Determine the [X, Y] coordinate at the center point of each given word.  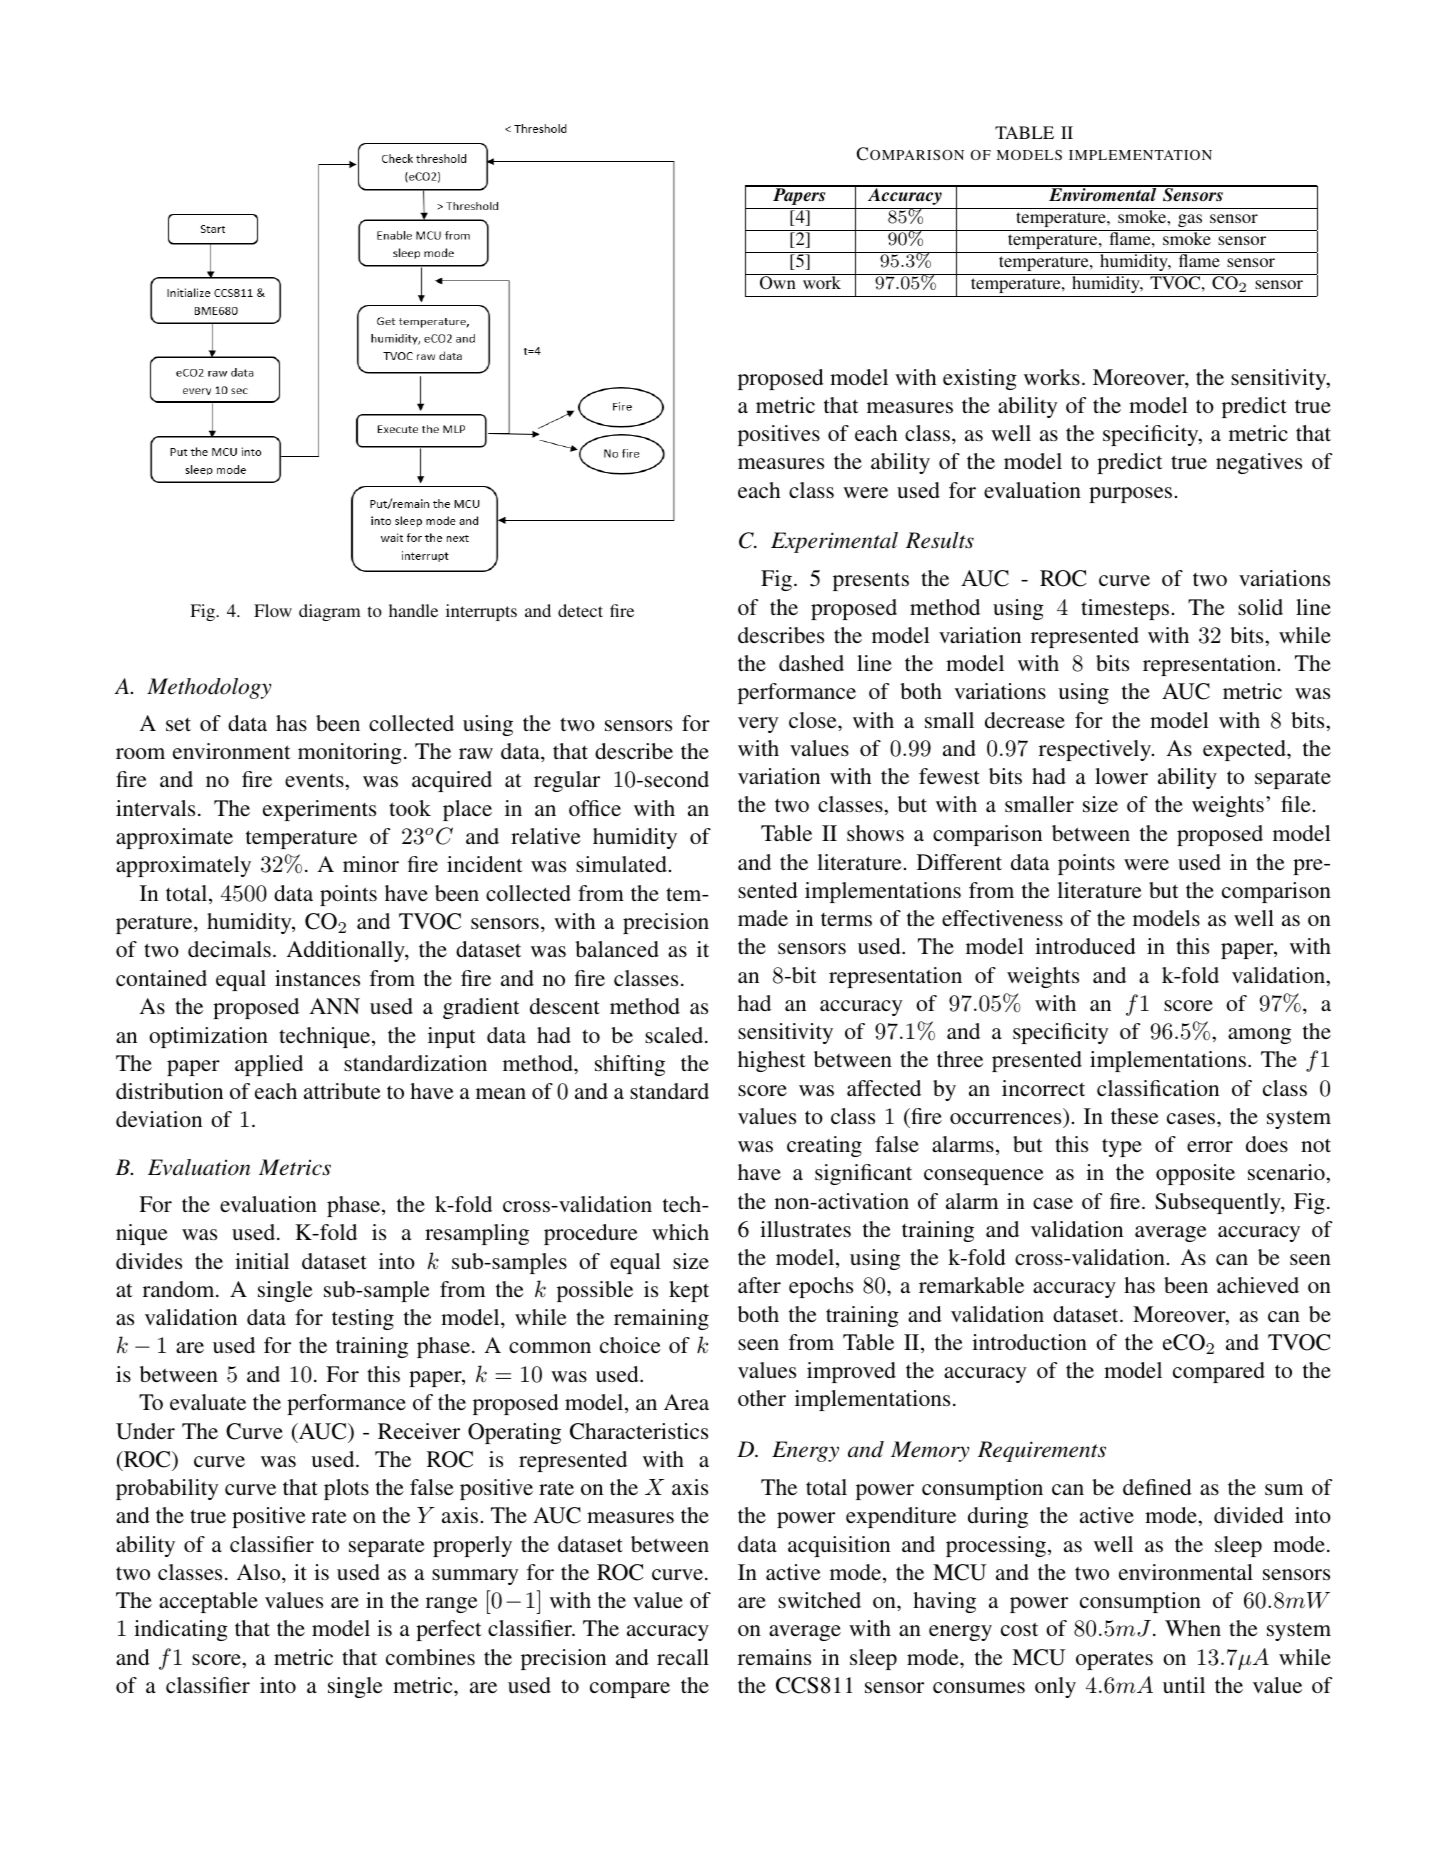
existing [980, 379]
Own [778, 283]
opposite [1195, 1174]
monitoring [350, 753]
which [680, 1232]
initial [262, 1261]
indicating [181, 1630]
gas [1190, 220]
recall [683, 1657]
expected [1245, 750]
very [758, 725]
